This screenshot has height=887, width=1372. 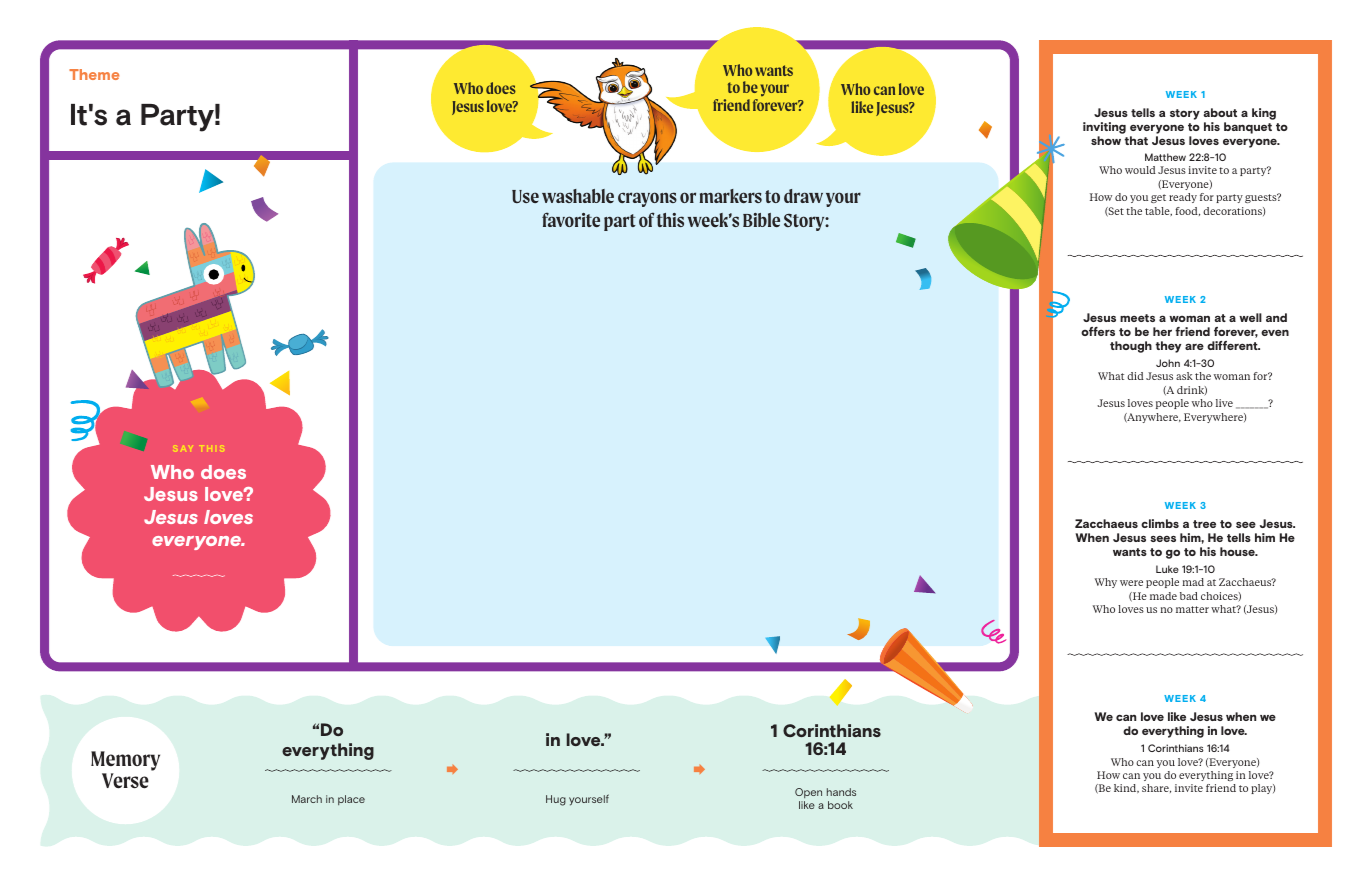 I want to click on sees, so click(x=1163, y=539).
